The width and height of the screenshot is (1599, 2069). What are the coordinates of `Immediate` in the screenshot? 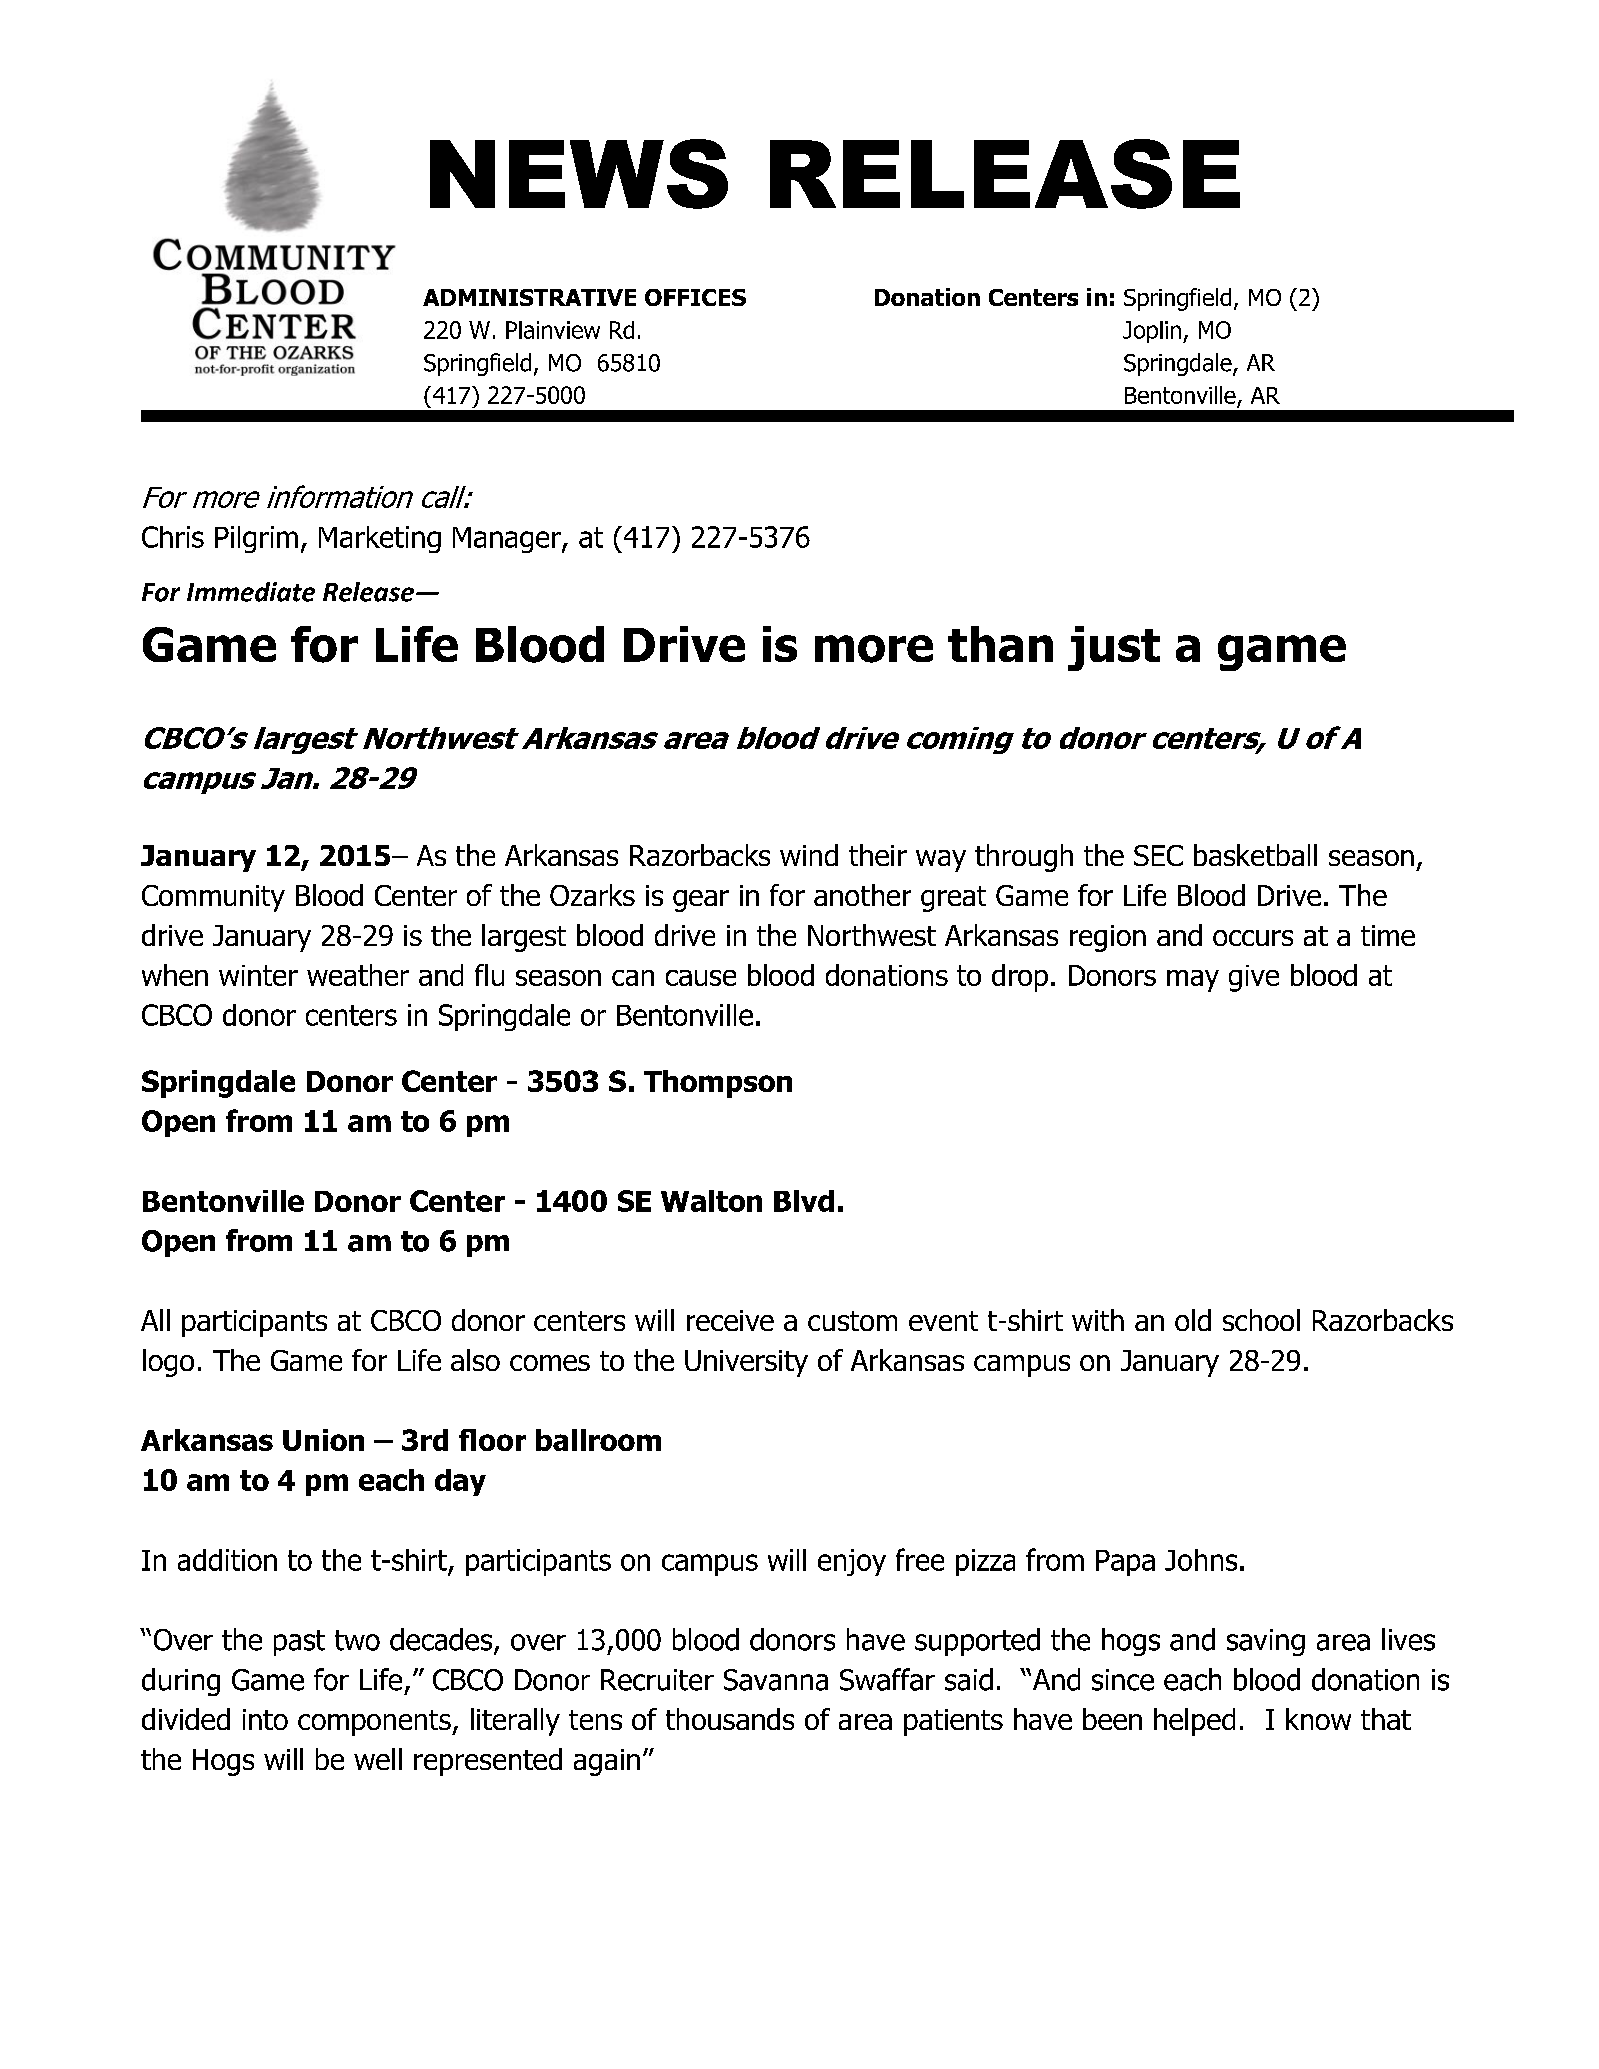 It's located at (251, 592).
